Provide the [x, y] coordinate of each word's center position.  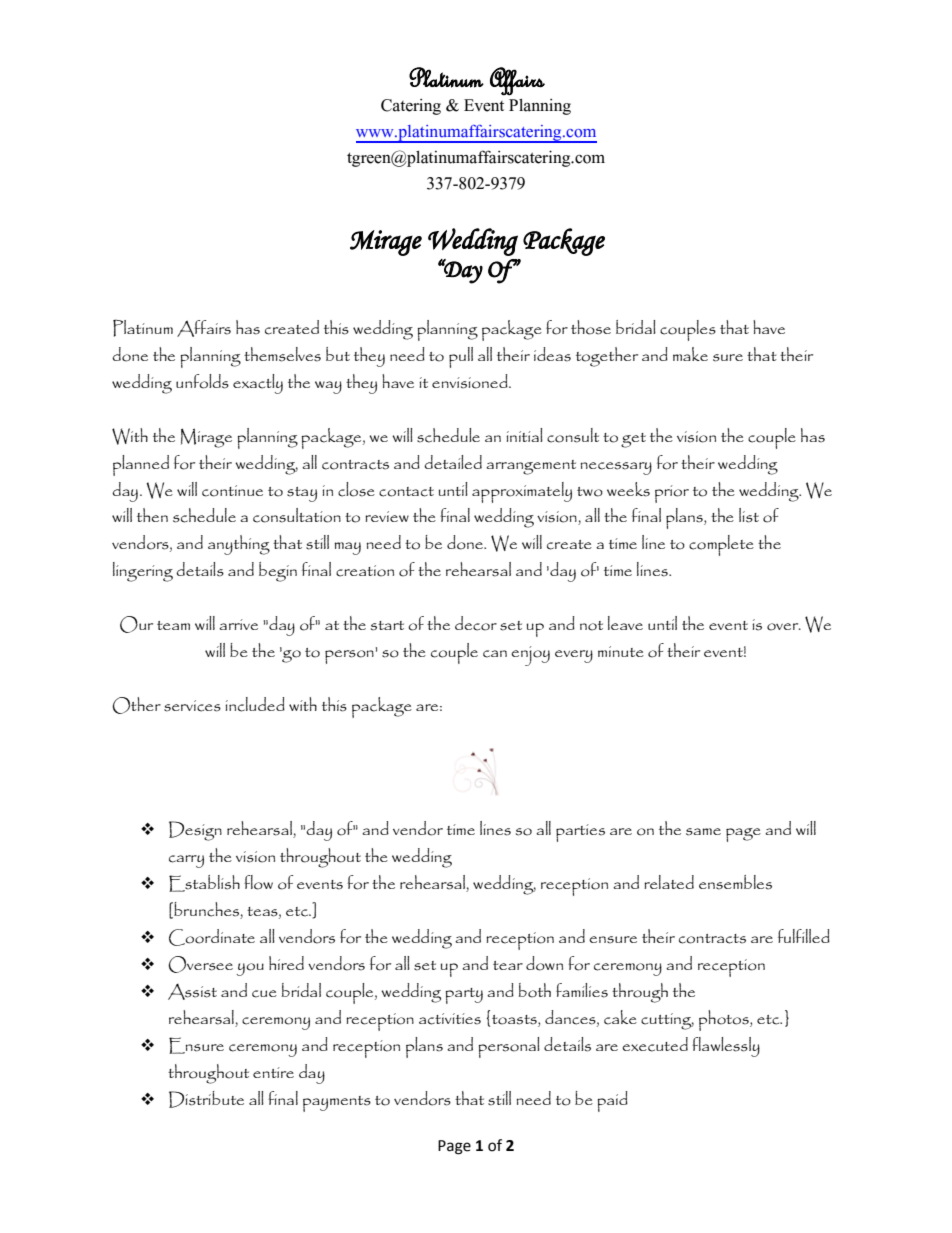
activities [450, 1019]
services [192, 706]
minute [621, 651]
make [690, 354]
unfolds [202, 381]
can [495, 654]
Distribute [206, 1099]
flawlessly [726, 1047]
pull [461, 357]
